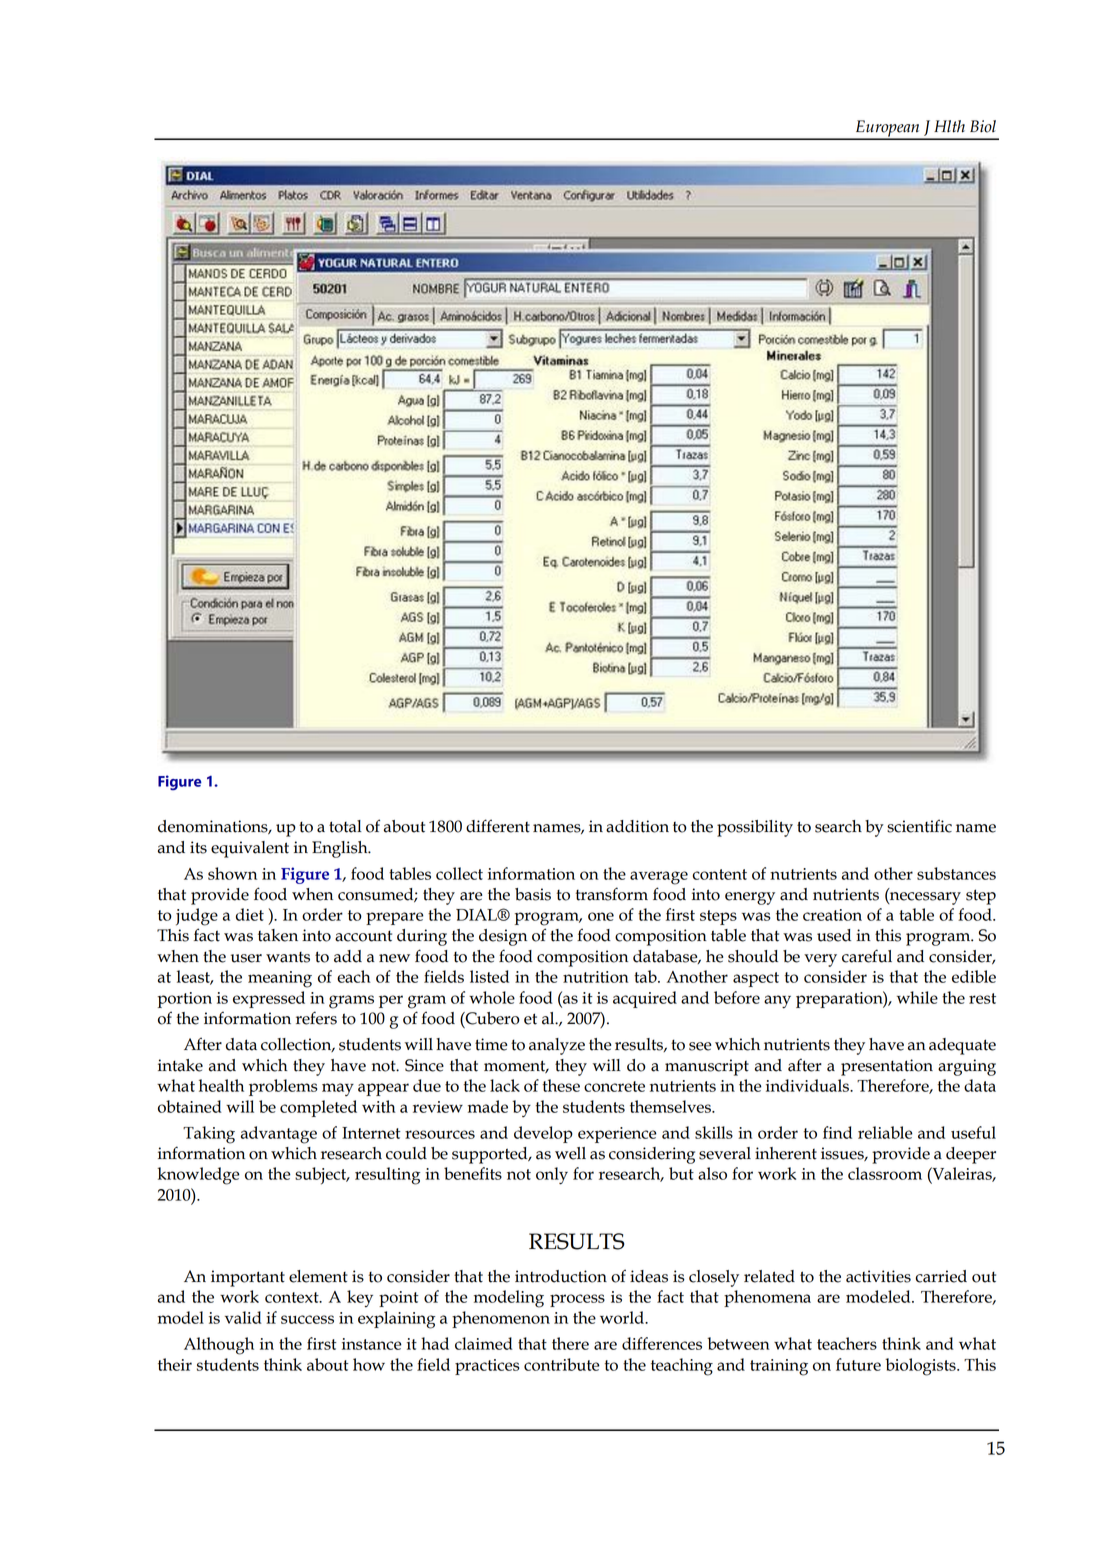  Describe the element at coordinates (858, 1364) in the screenshot. I see `future` at that location.
